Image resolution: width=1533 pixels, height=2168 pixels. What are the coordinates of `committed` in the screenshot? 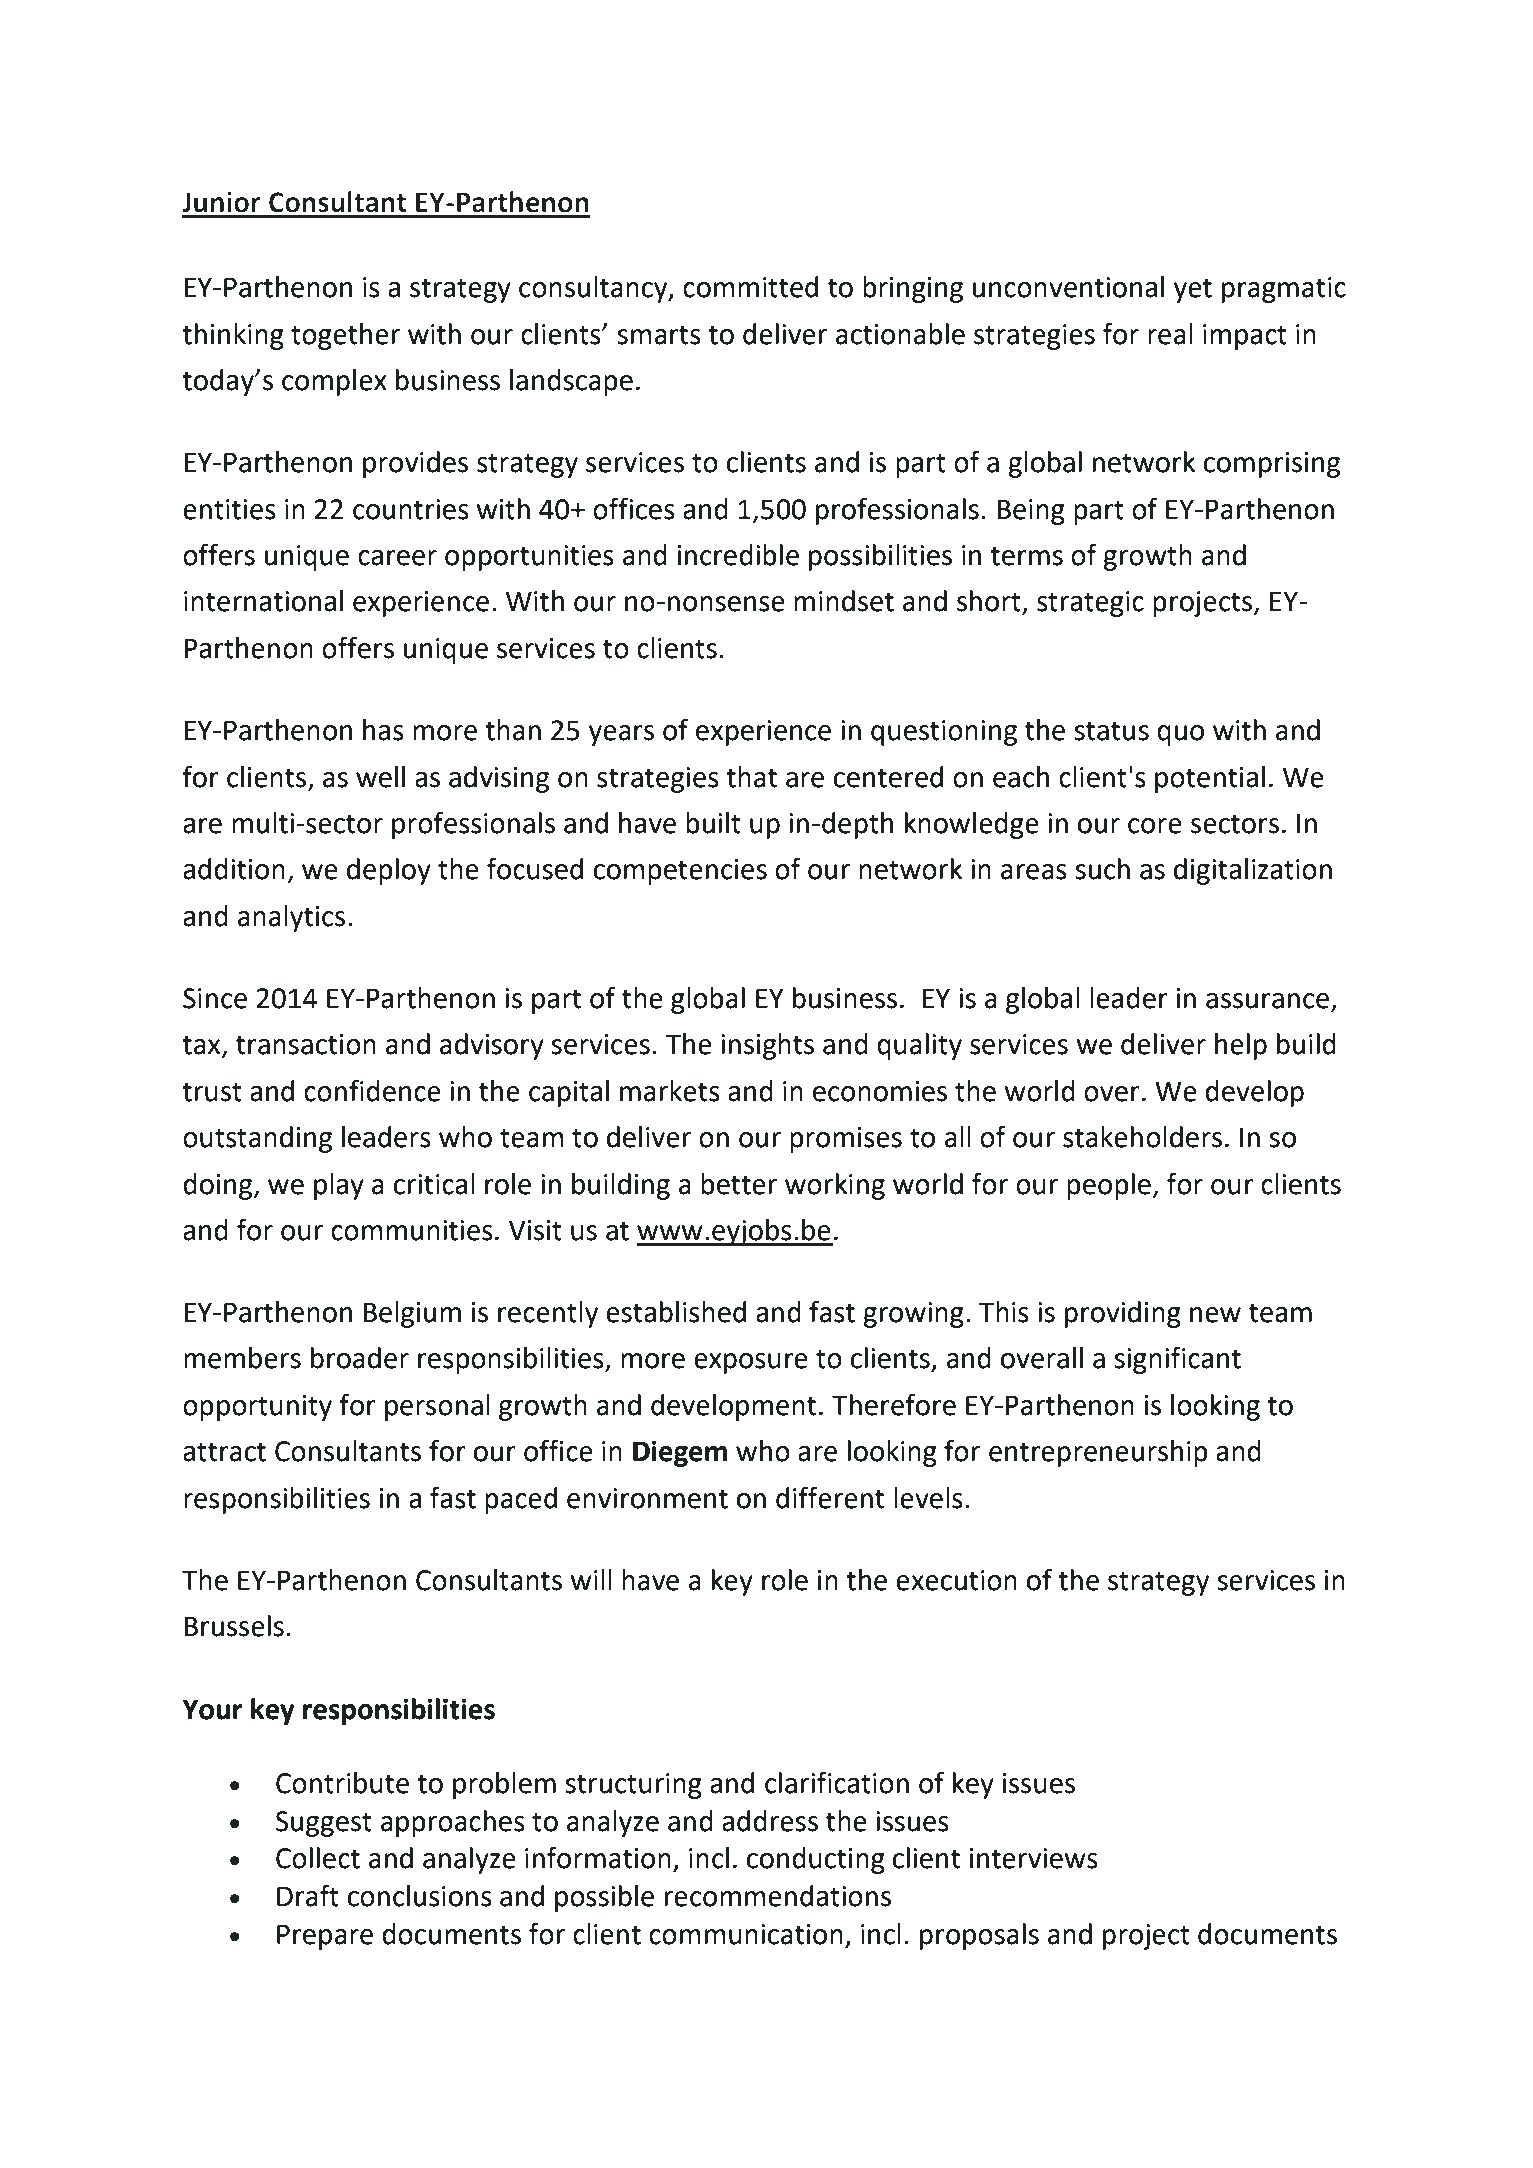 It's located at (750, 287).
